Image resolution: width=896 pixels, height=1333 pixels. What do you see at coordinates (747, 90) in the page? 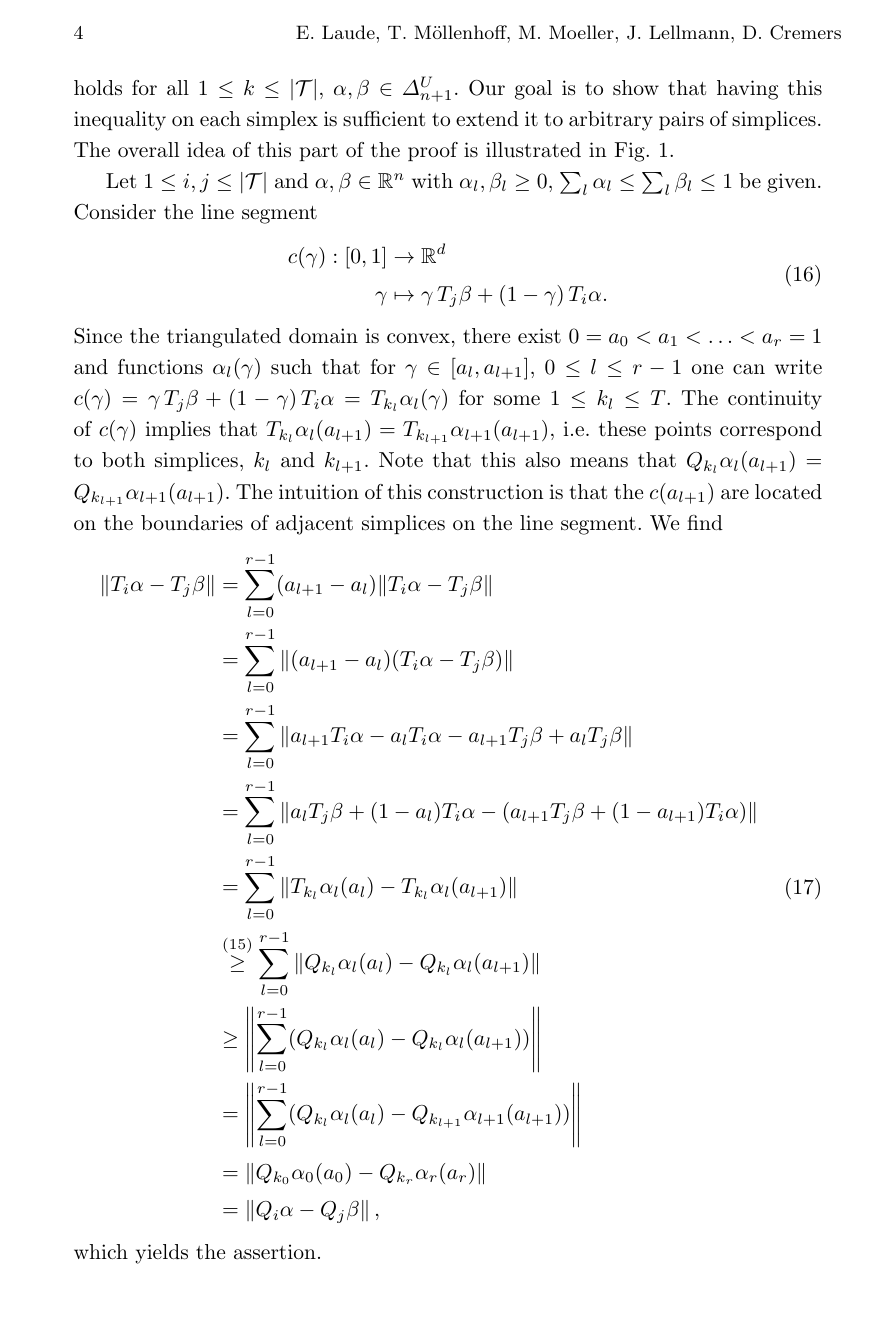
I see `having` at bounding box center [747, 90].
